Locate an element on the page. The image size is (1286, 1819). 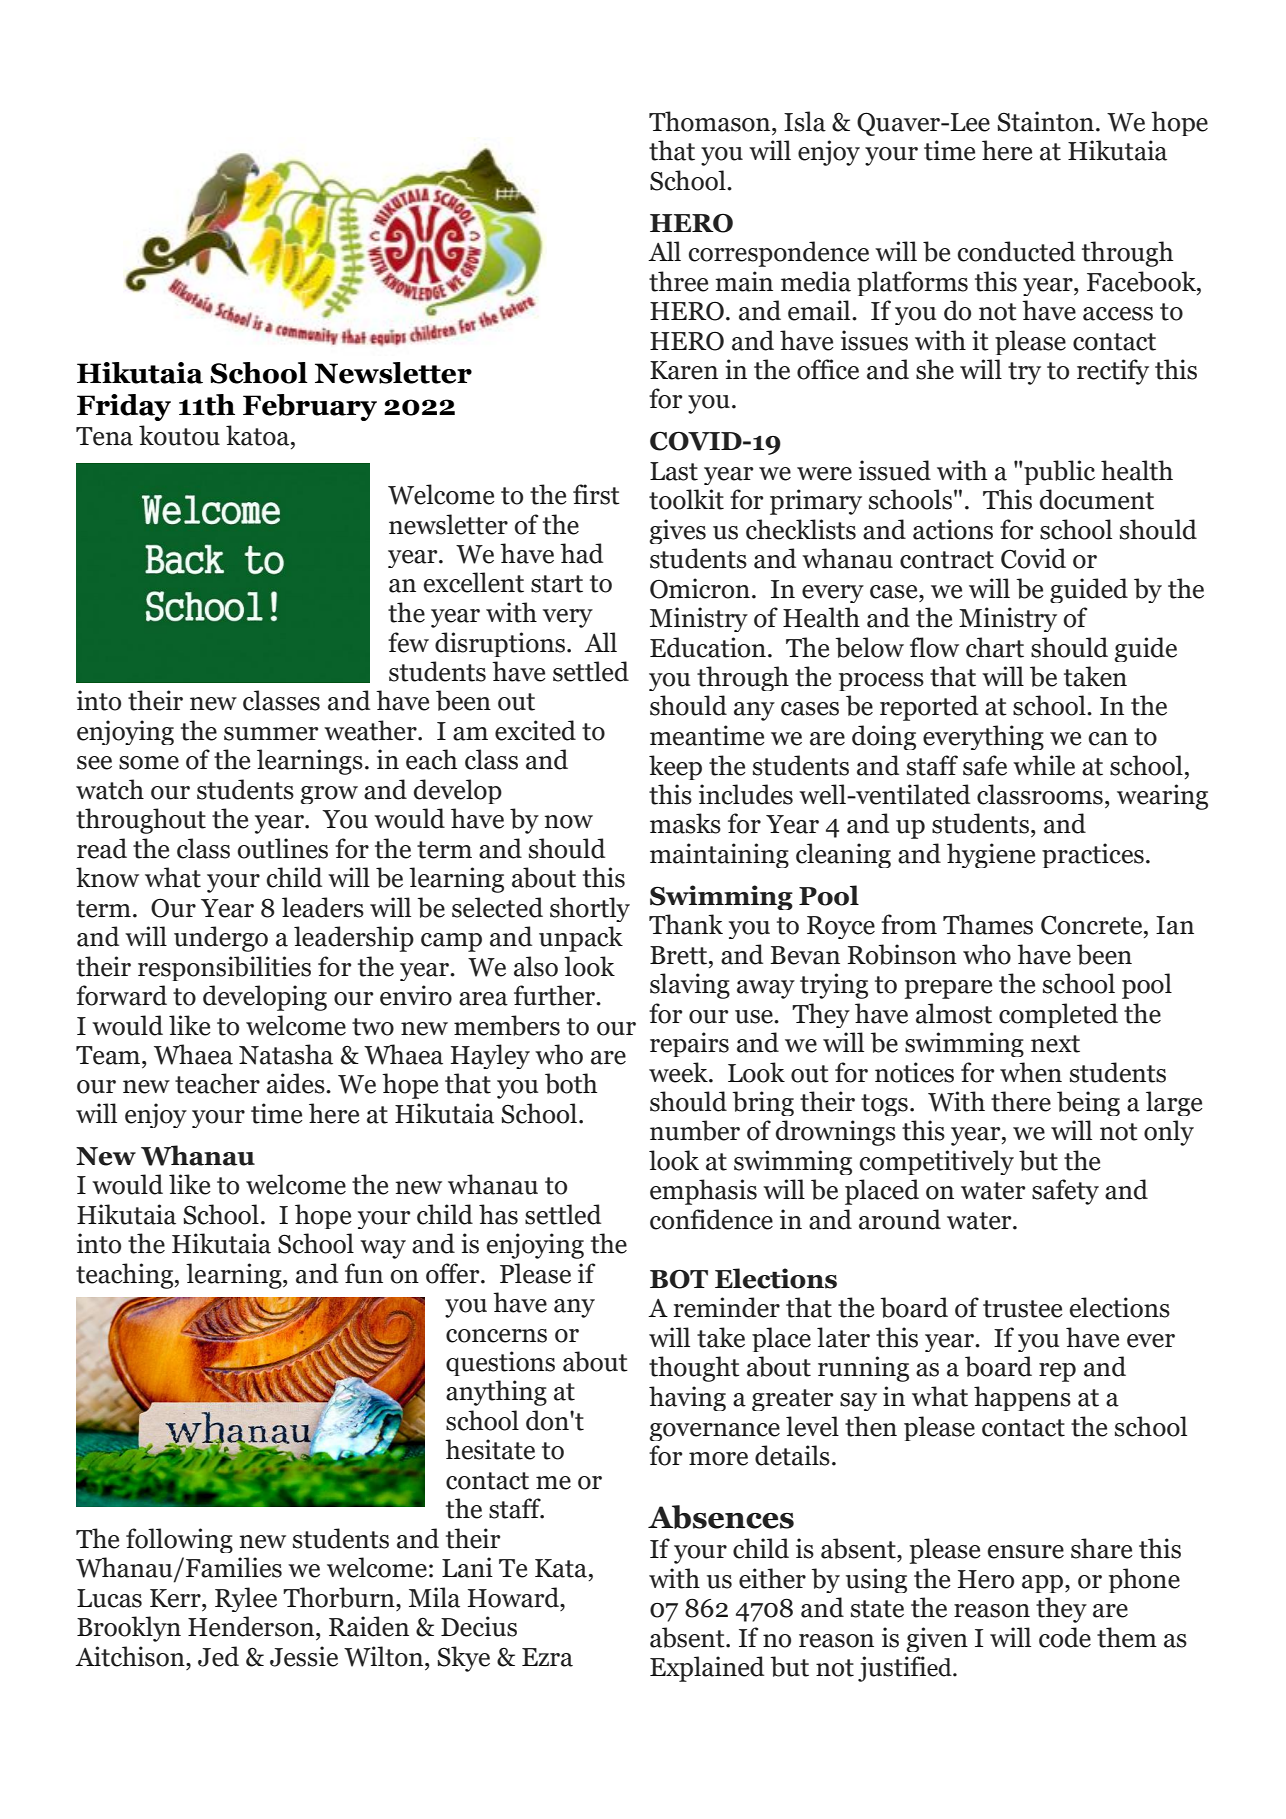
Concrete is located at coordinates (1093, 925).
